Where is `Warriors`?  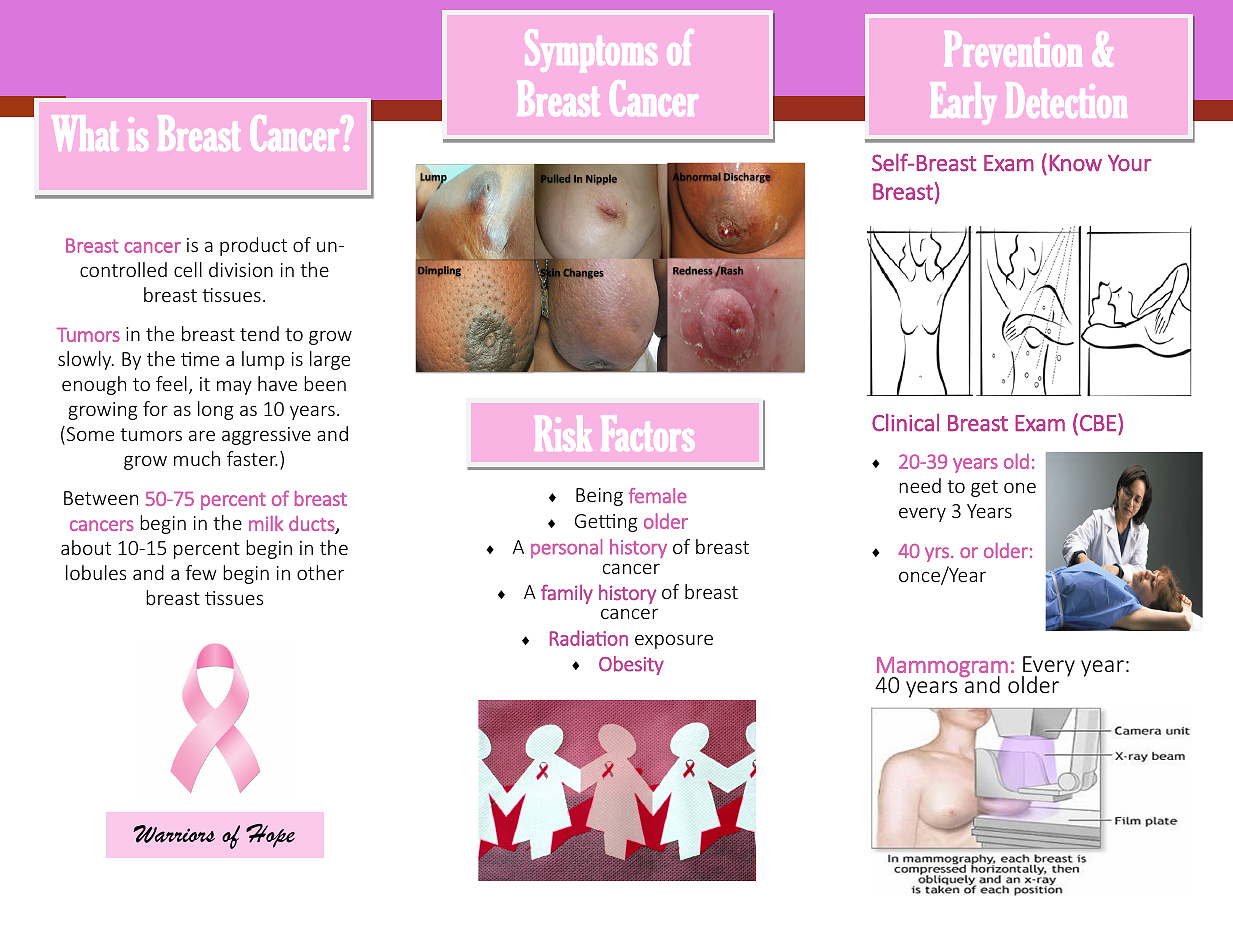 Warriors is located at coordinates (174, 834).
